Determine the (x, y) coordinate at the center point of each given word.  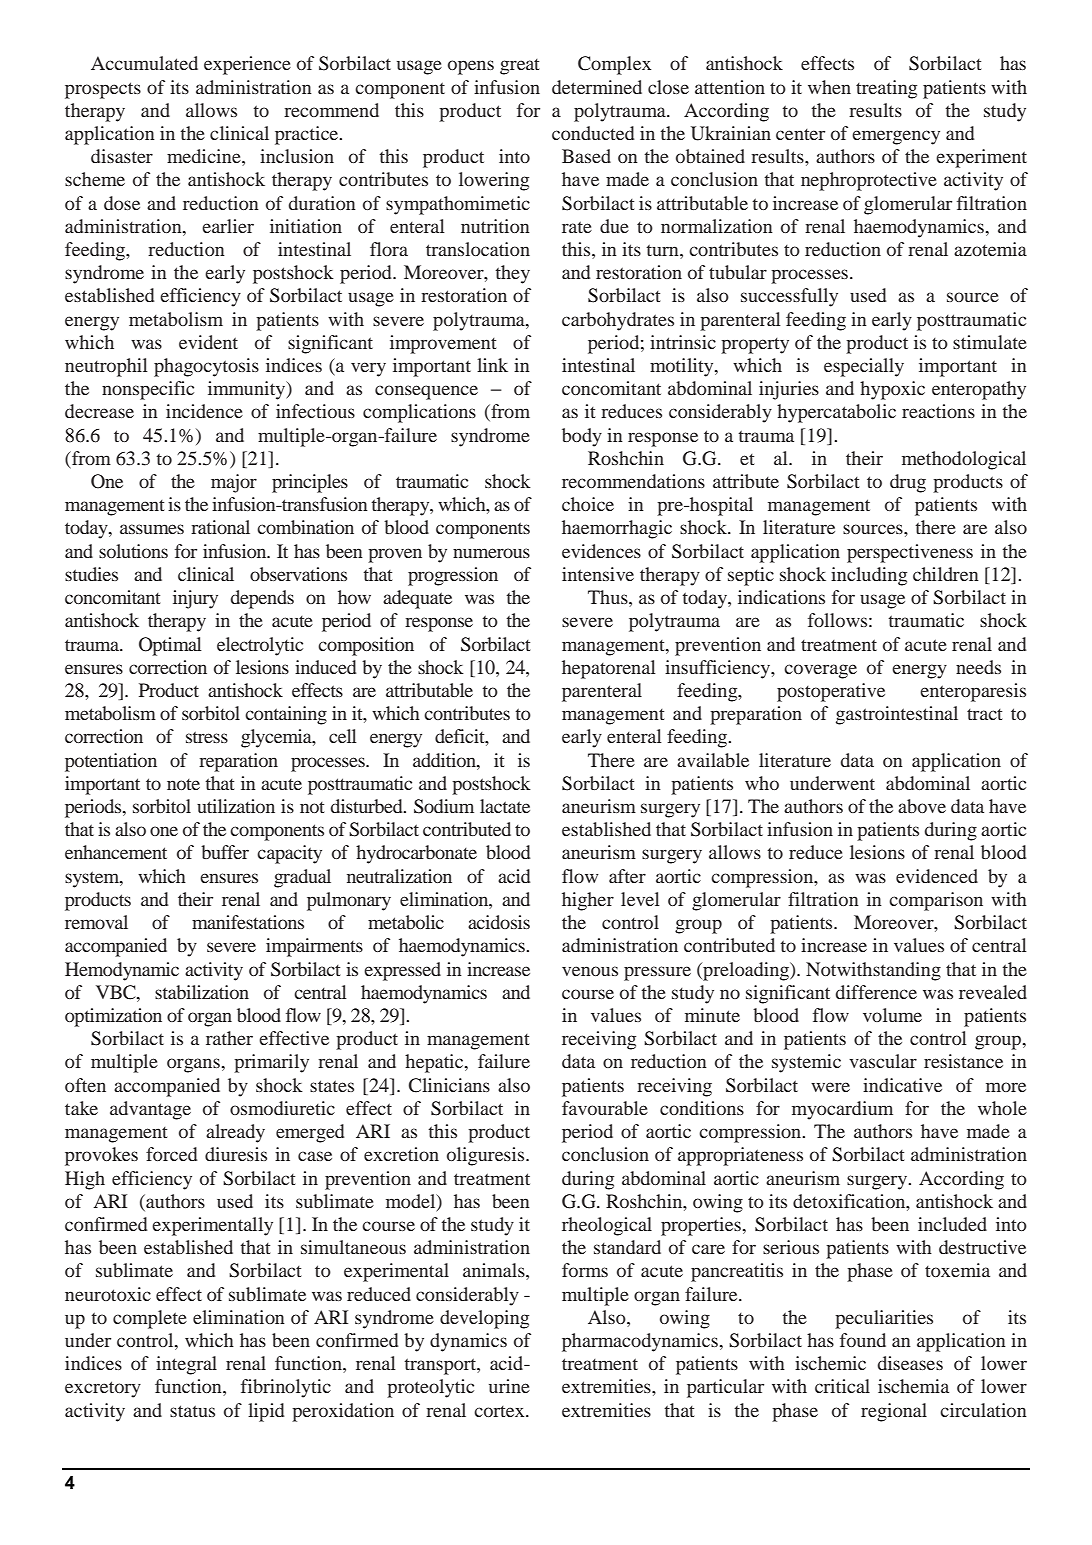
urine (509, 1386)
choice (588, 504)
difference (876, 992)
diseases (910, 1363)
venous (590, 971)
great (519, 67)
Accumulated (144, 63)
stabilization (202, 992)
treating (886, 89)
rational (220, 527)
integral (186, 1365)
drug (908, 483)
